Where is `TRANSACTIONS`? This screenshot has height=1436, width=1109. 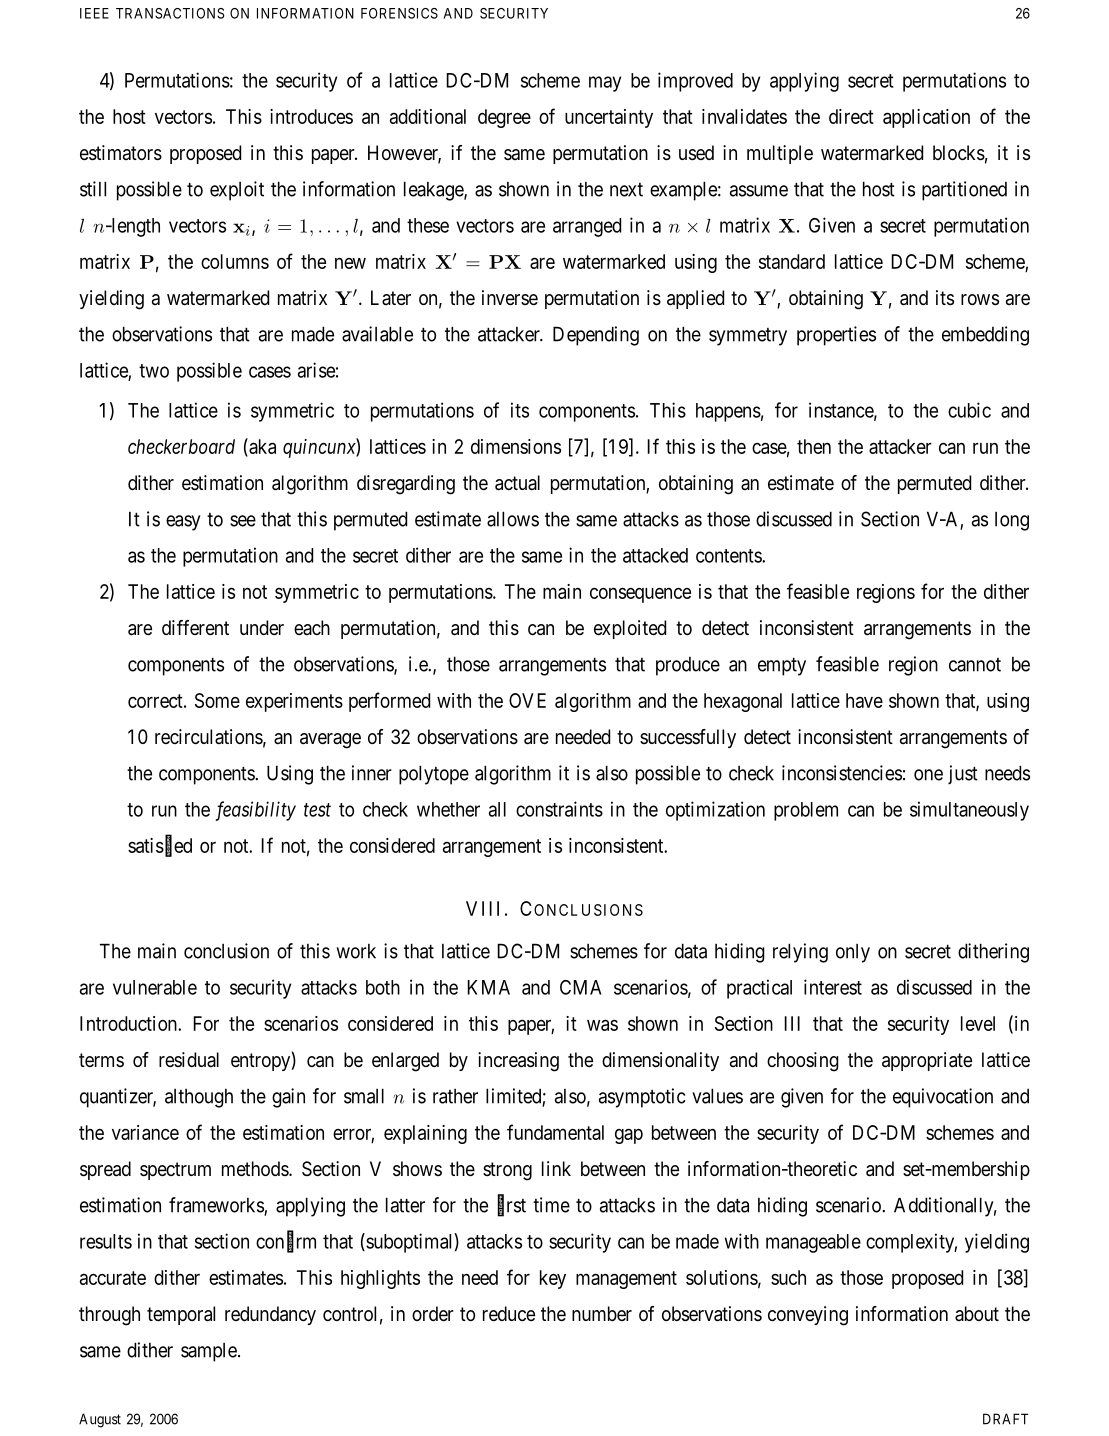 TRANSACTIONS is located at coordinates (170, 13).
